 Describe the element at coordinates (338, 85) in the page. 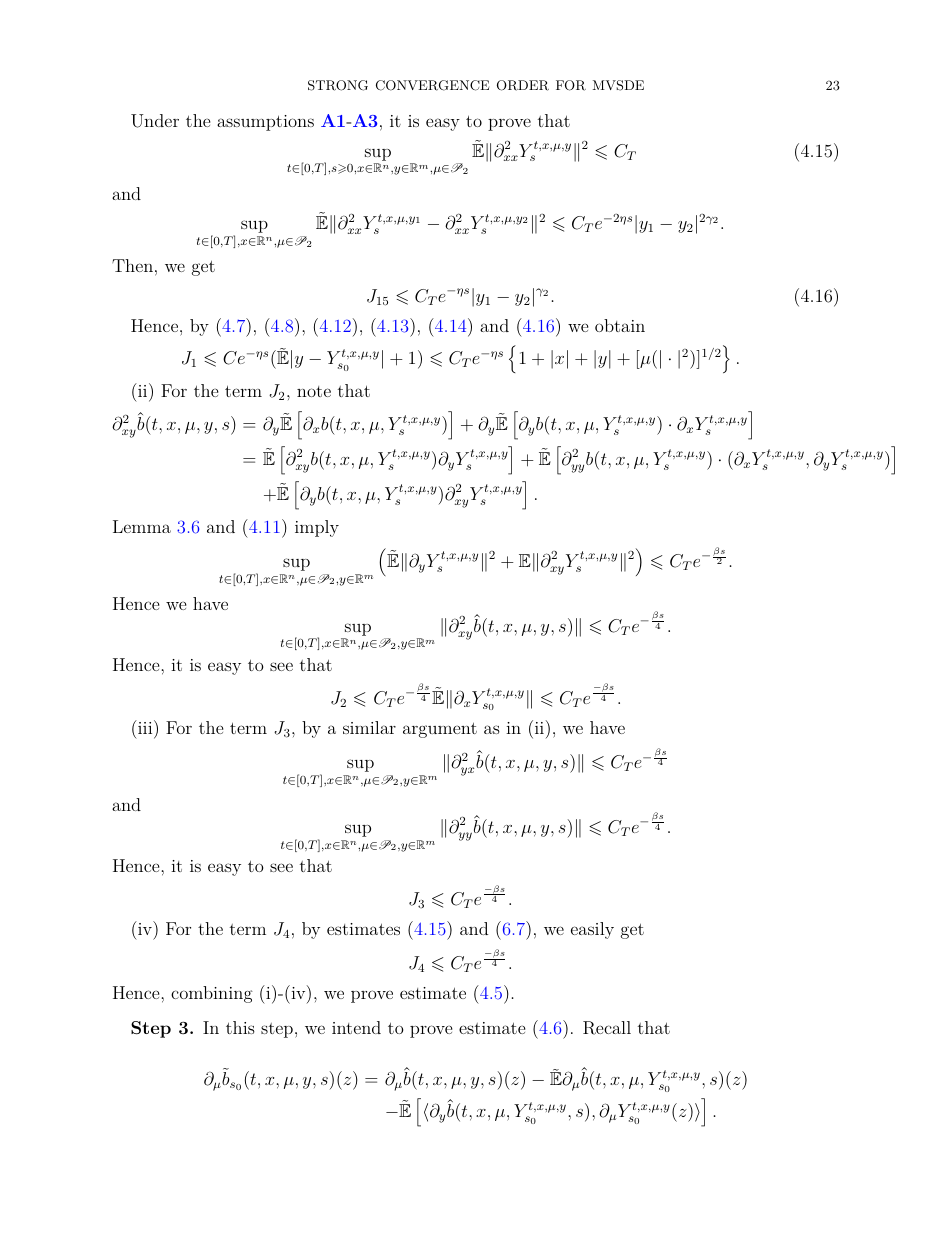

I see `STRONG` at that location.
